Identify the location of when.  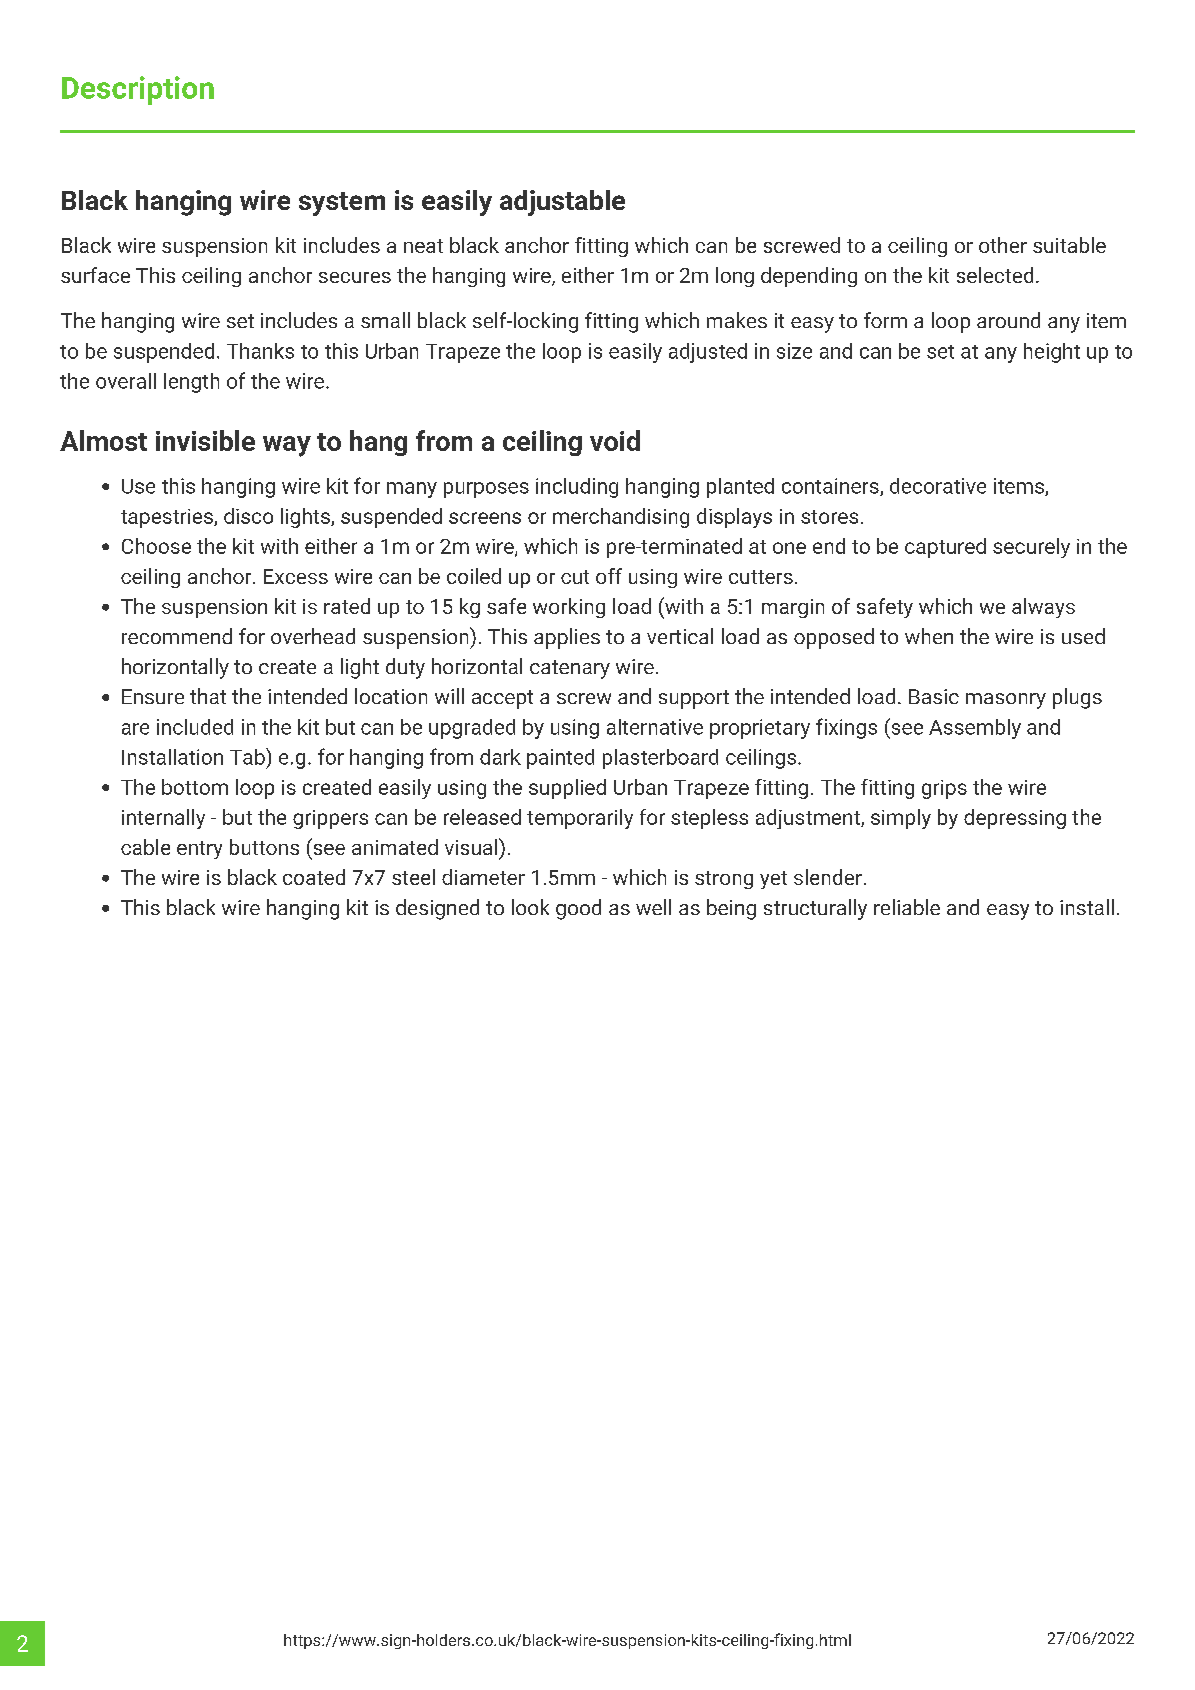
(929, 636).
